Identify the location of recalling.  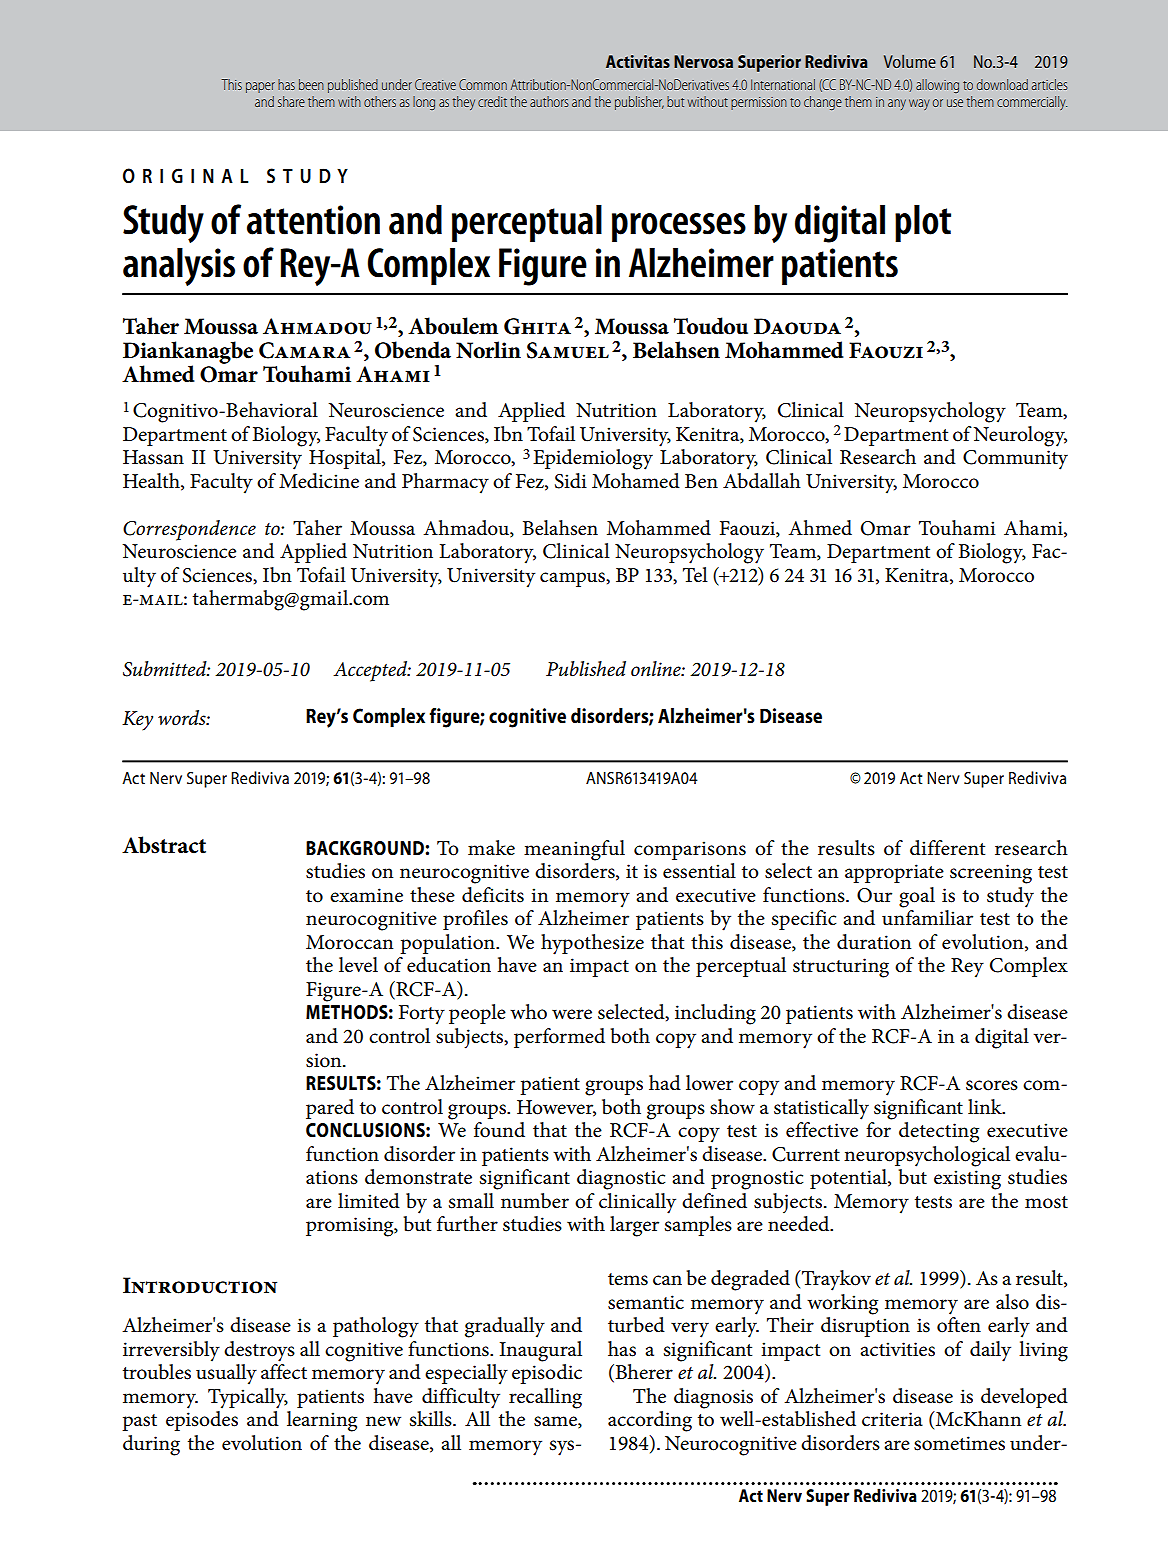
(545, 1398).
